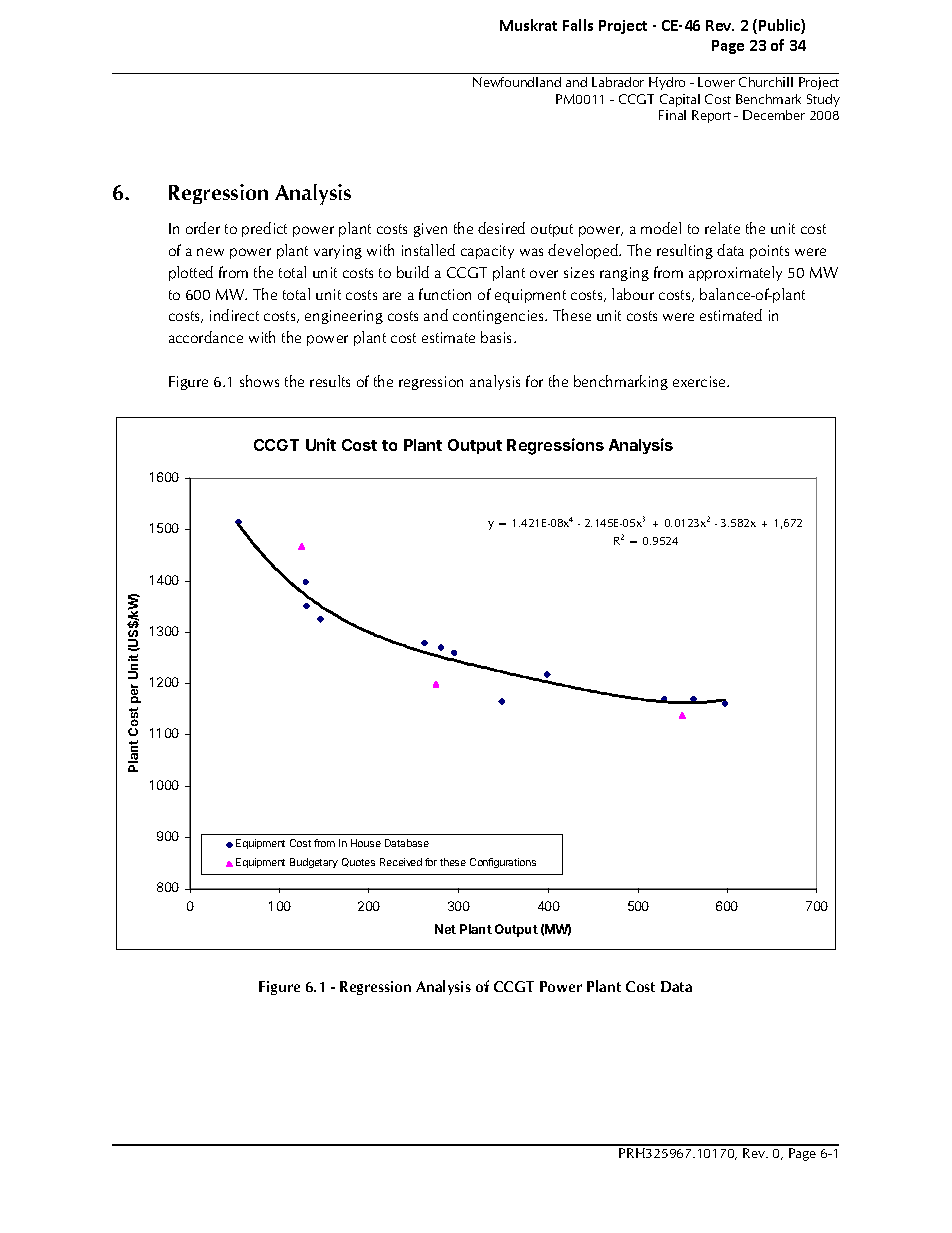  I want to click on Configurations, so click(503, 863).
